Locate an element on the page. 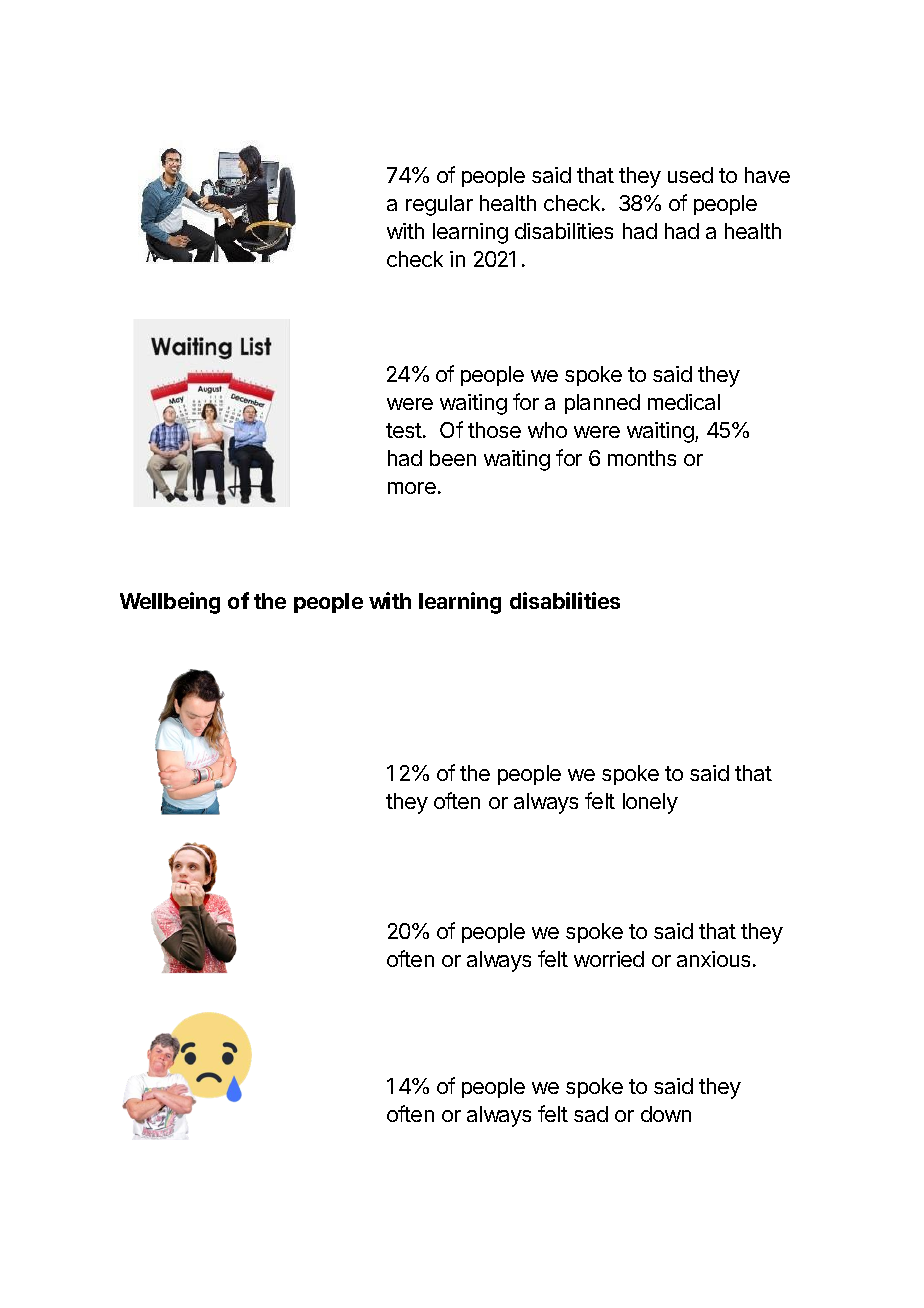 The width and height of the document is (924, 1308). used is located at coordinates (690, 175).
